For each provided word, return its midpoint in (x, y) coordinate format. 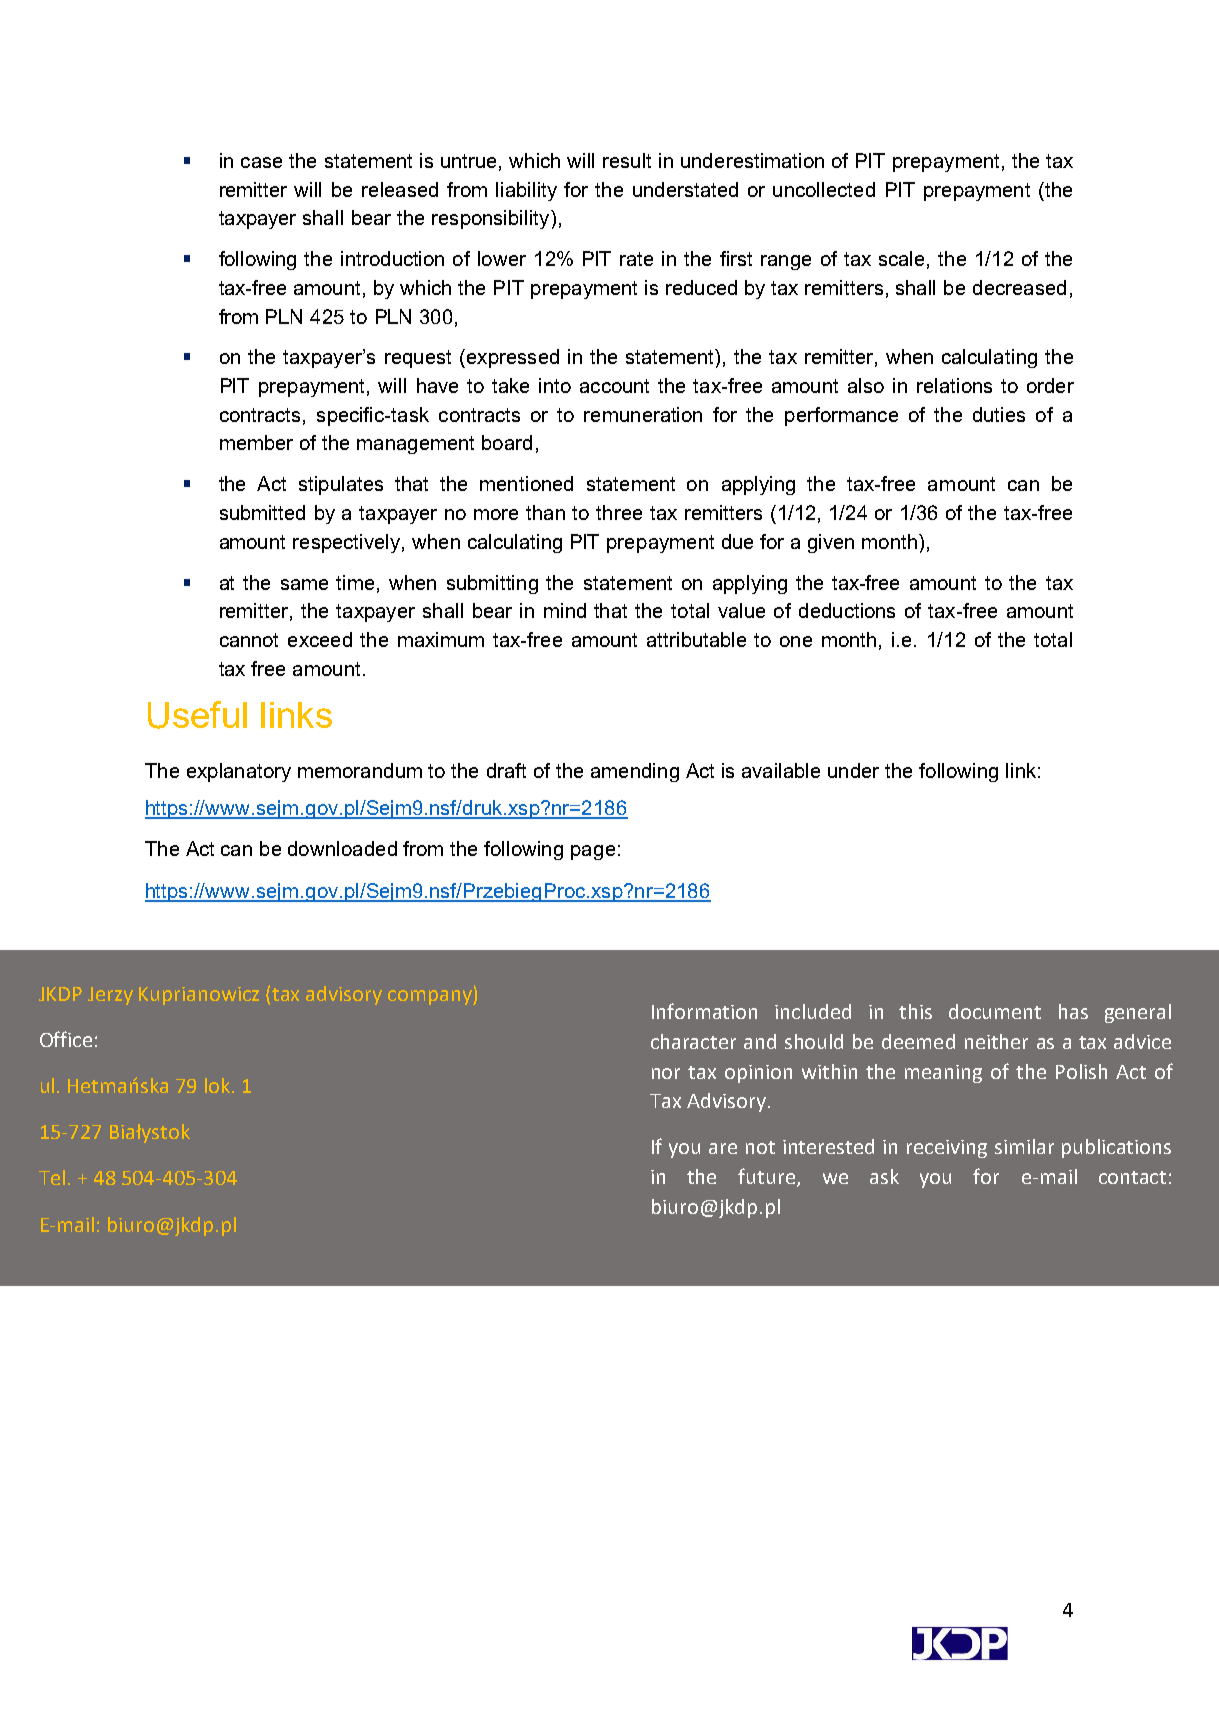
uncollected (824, 189)
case (261, 162)
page (593, 852)
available (781, 770)
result (627, 160)
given (831, 543)
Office (66, 1039)
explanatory (239, 772)
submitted (262, 512)
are (723, 1148)
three (619, 512)
